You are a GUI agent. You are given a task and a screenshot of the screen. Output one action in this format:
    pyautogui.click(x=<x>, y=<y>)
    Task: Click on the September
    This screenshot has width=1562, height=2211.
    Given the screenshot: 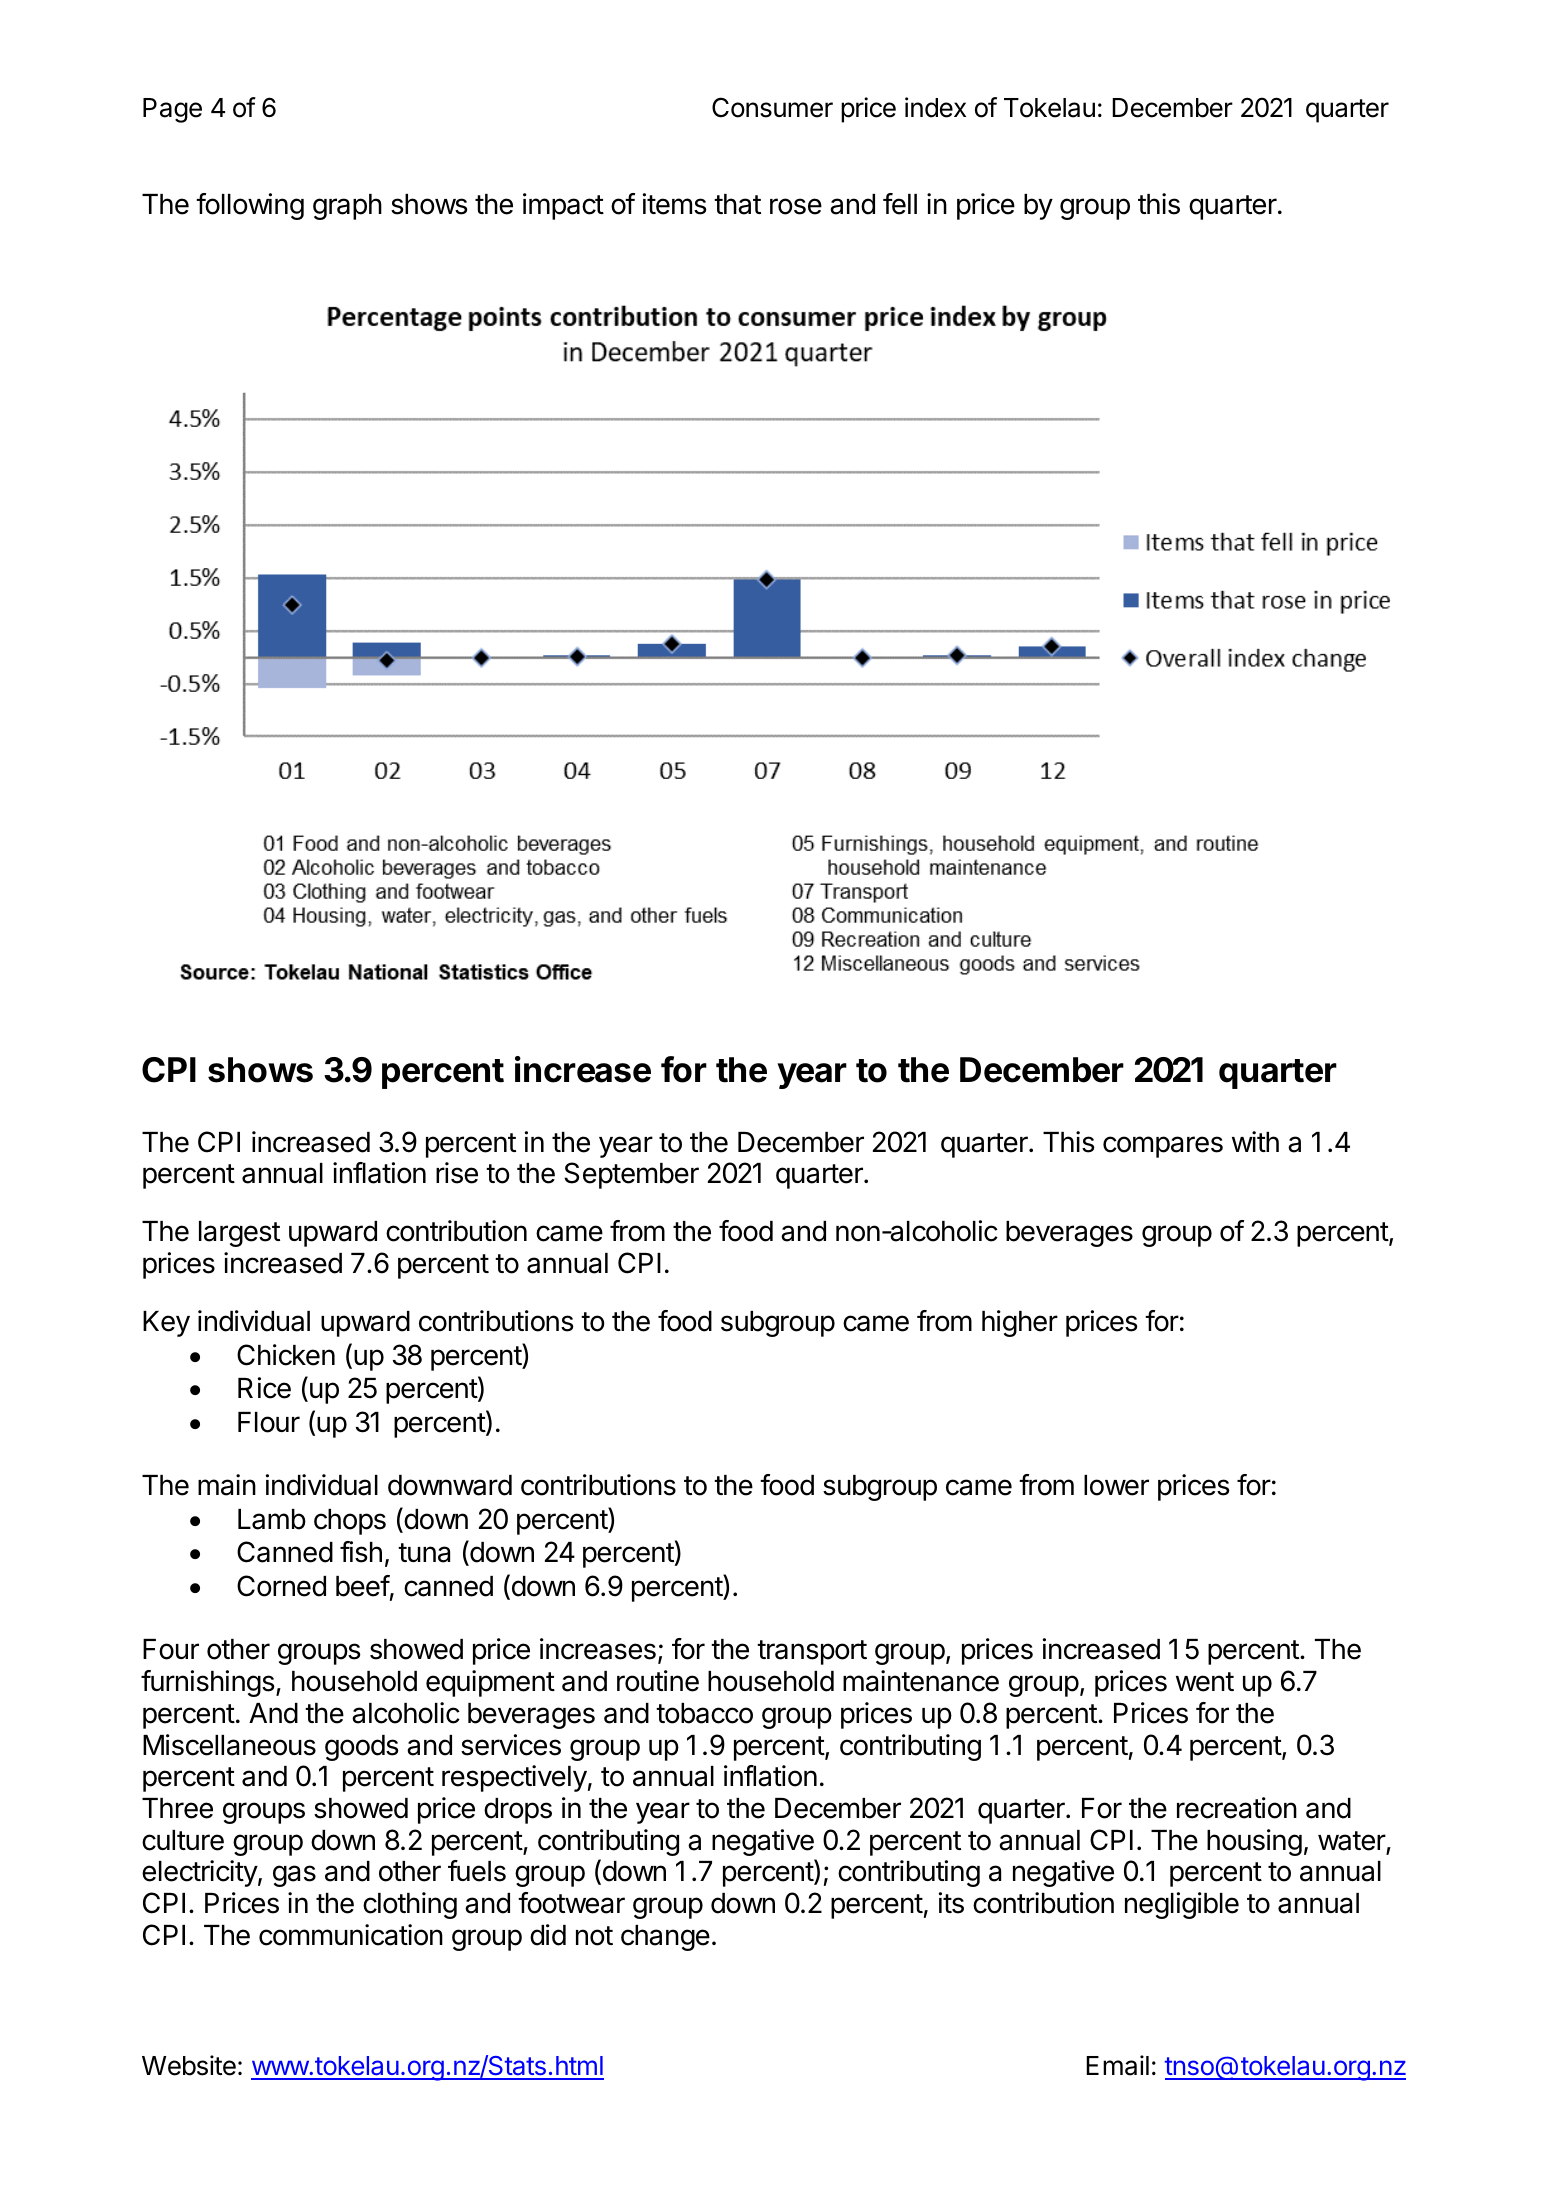 What is the action you would take?
    pyautogui.click(x=631, y=1175)
